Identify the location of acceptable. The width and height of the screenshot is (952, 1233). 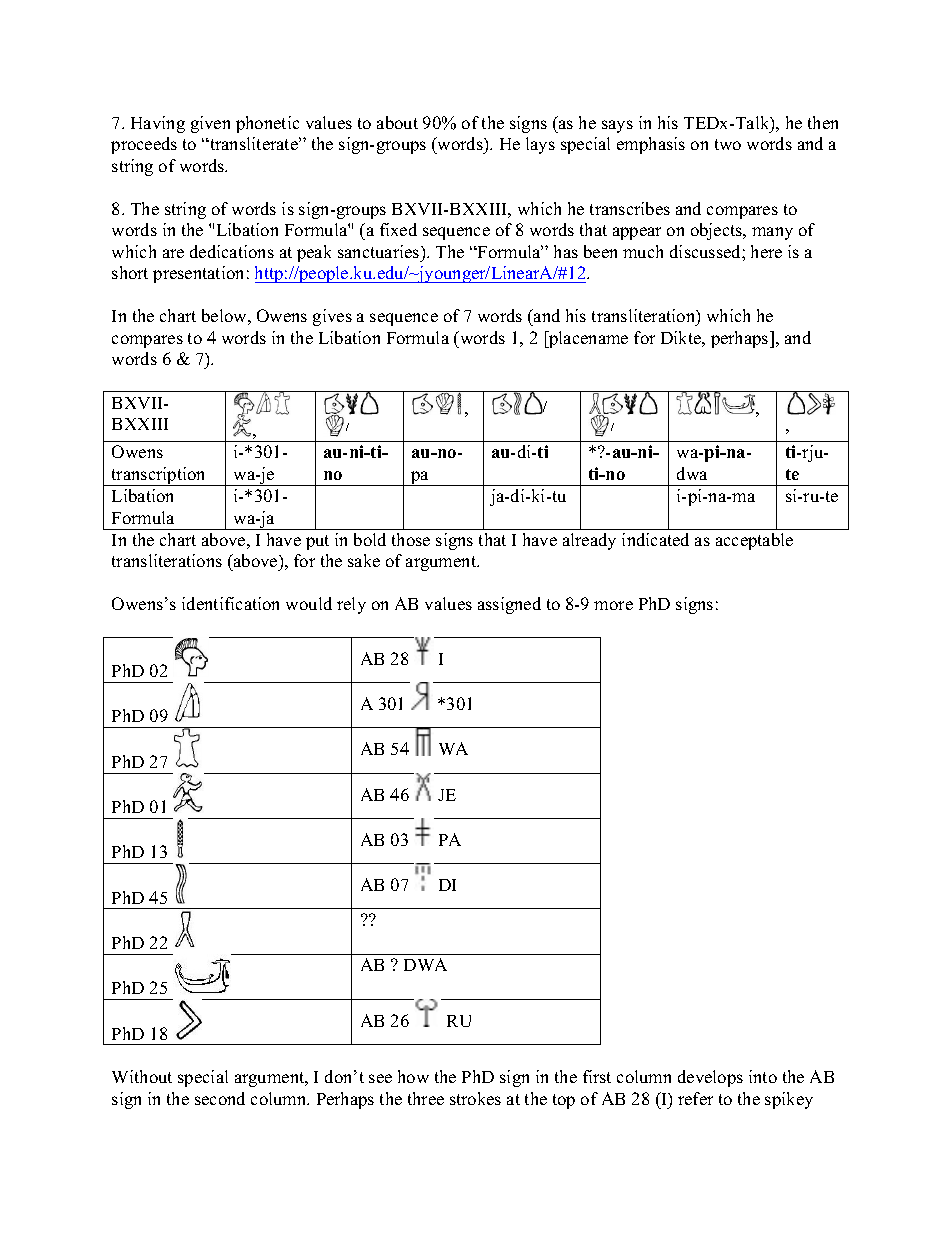
(754, 541).
